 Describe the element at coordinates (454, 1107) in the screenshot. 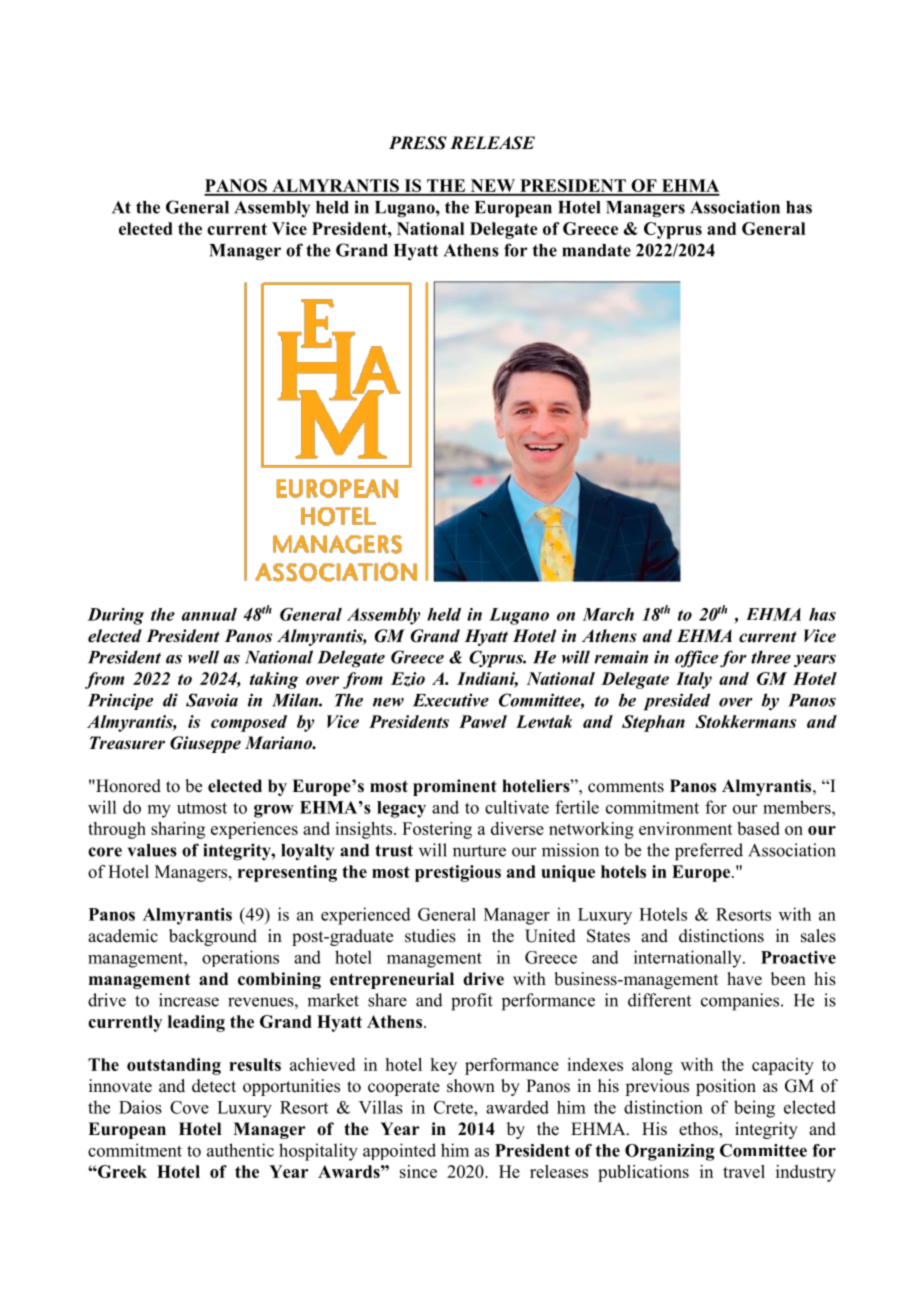

I see `Crete` at that location.
